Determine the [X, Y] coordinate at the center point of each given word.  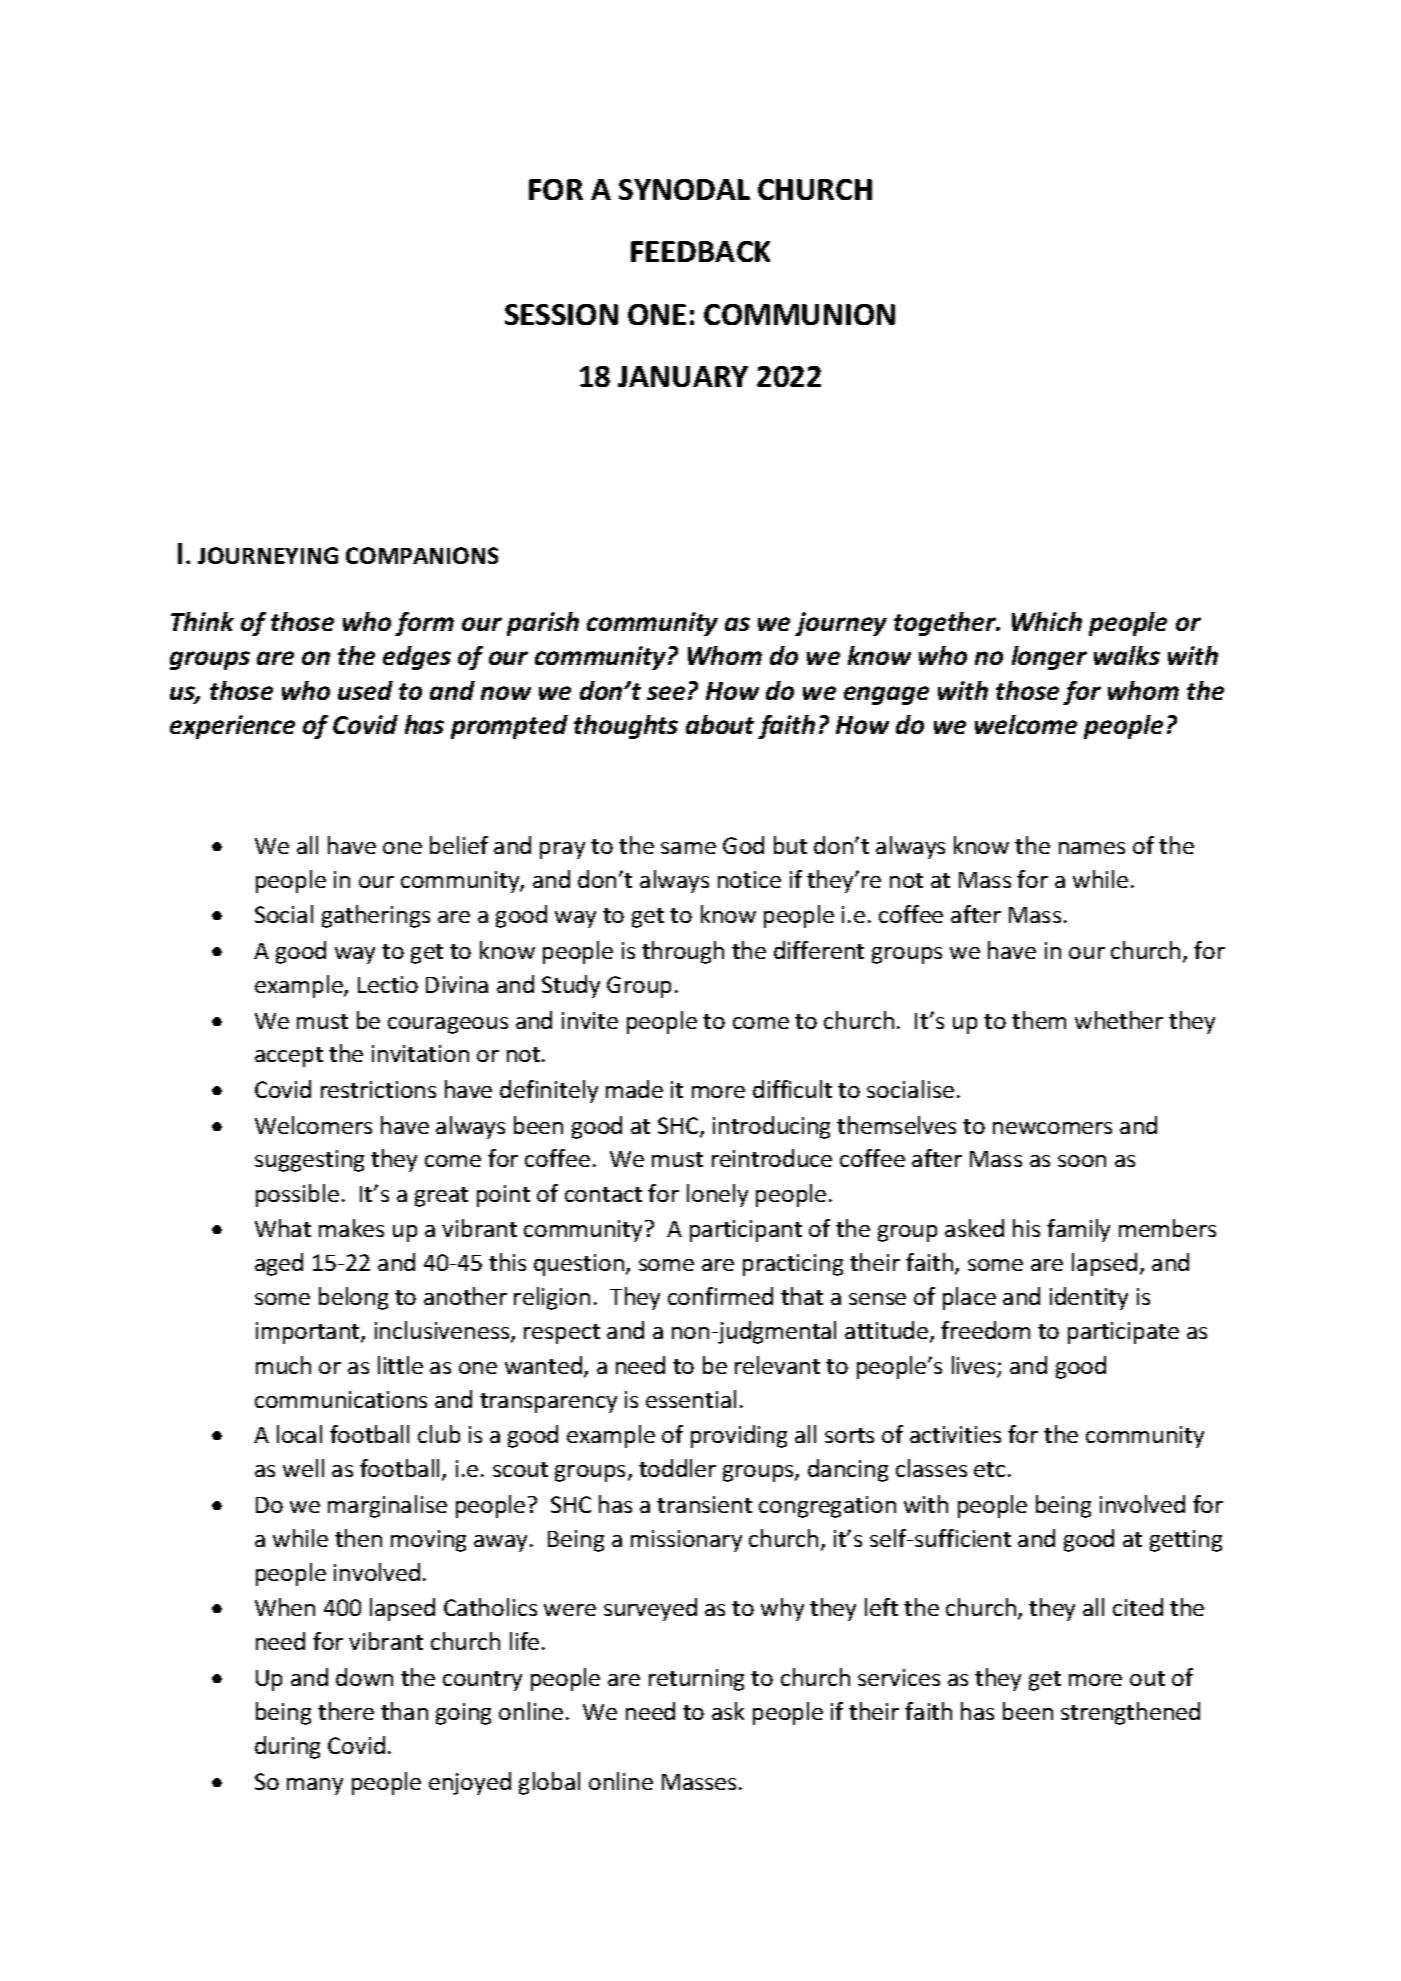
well [303, 1468]
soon [1082, 1161]
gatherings [376, 916]
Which [1047, 621]
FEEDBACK [700, 251]
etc [989, 1469]
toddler [677, 1468]
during [287, 1747]
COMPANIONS [422, 555]
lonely [717, 1195]
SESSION [561, 314]
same [688, 848]
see [666, 693]
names [1092, 848]
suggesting [309, 1161]
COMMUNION [799, 314]
